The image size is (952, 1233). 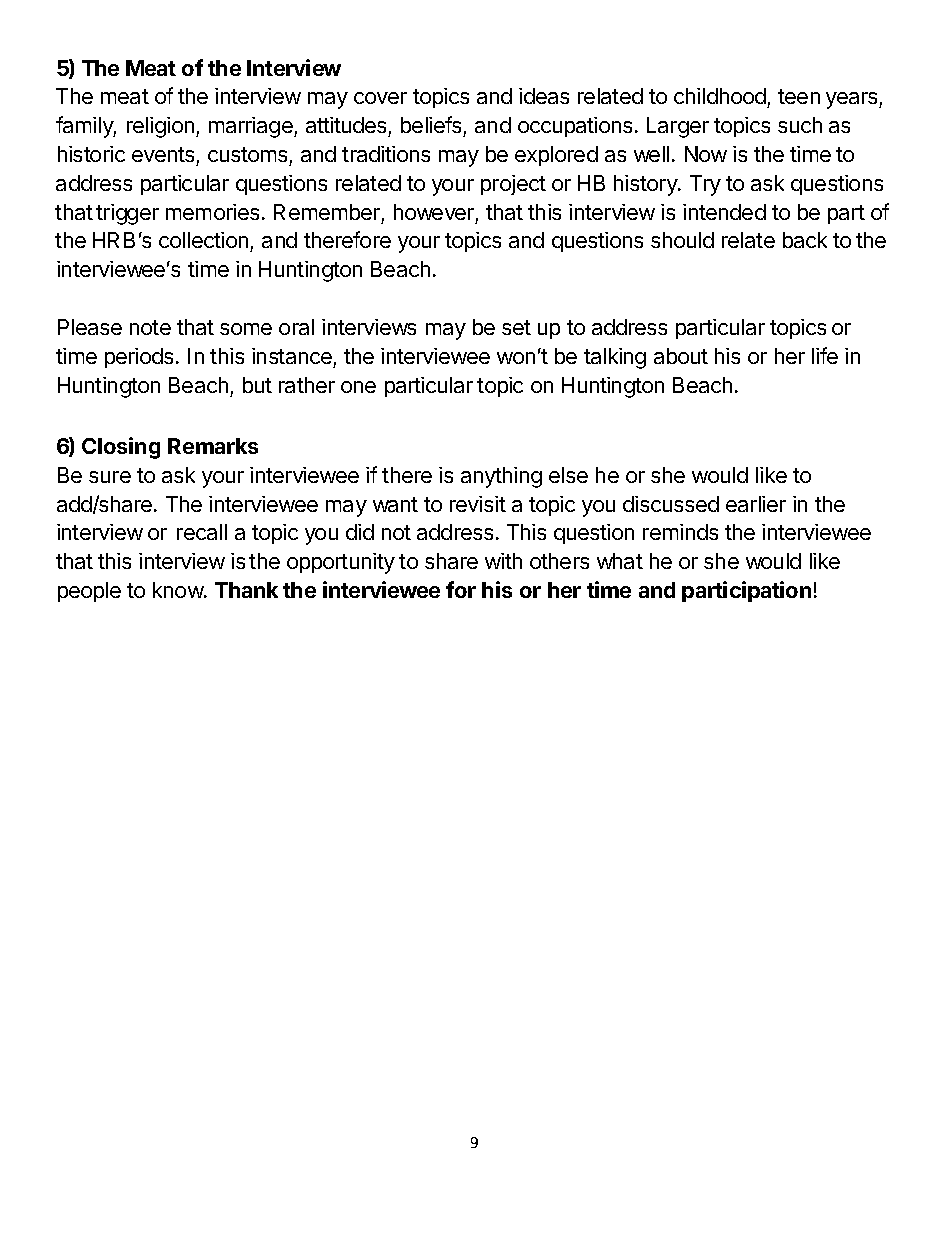 What do you see at coordinates (179, 590) in the page?
I see `know` at bounding box center [179, 590].
